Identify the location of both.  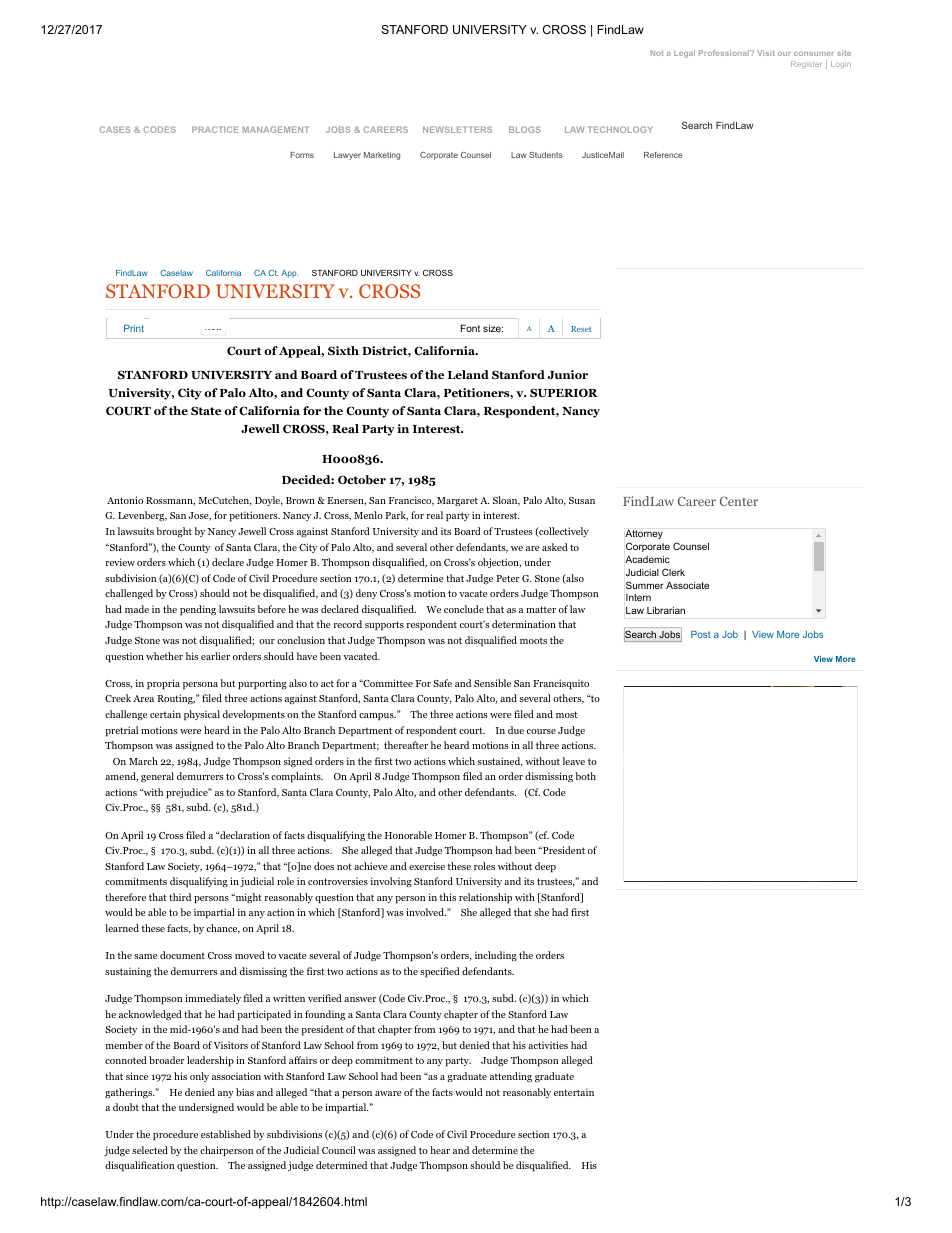
(585, 776).
